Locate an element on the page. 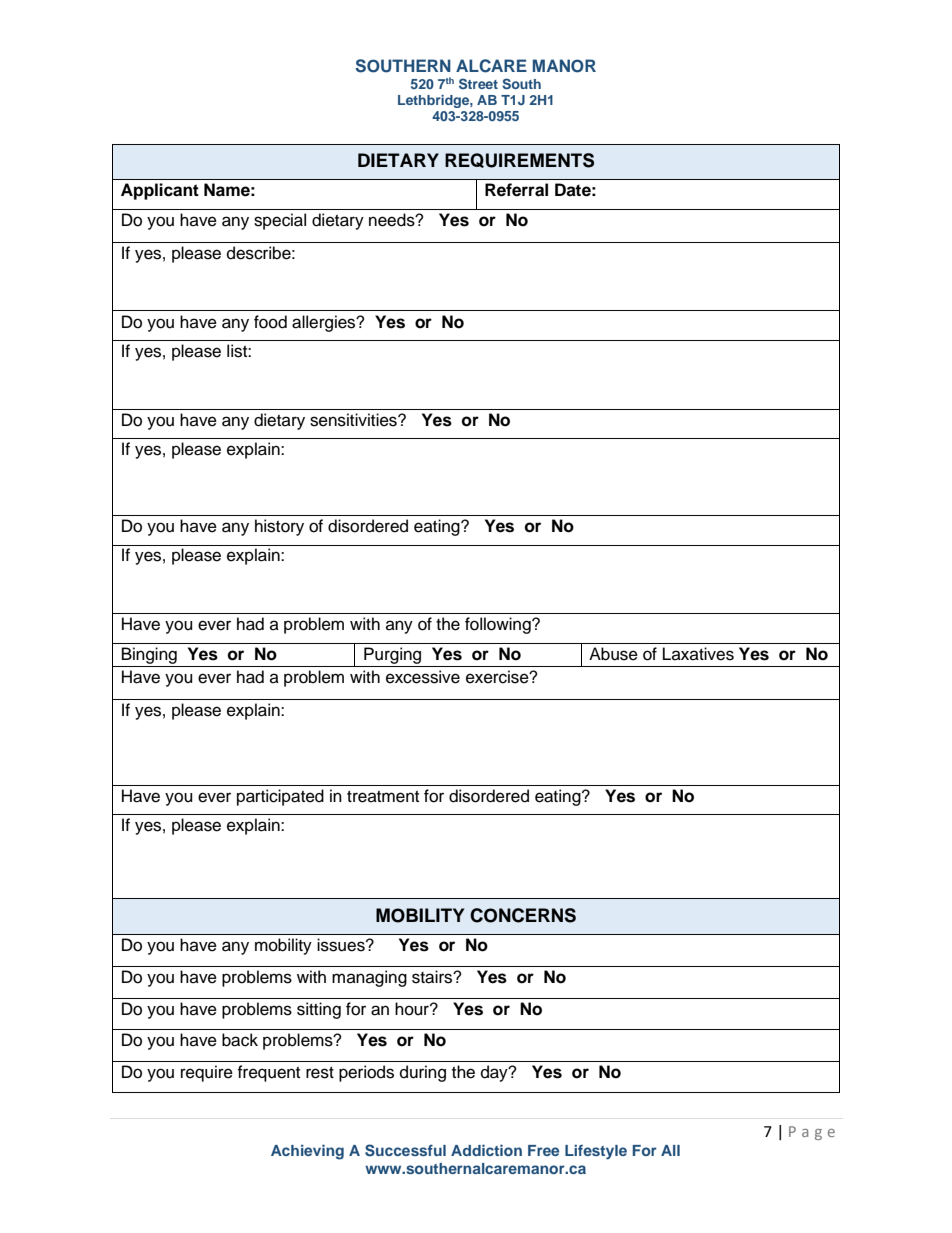 The height and width of the document is (1233, 952). participated is located at coordinates (280, 797).
